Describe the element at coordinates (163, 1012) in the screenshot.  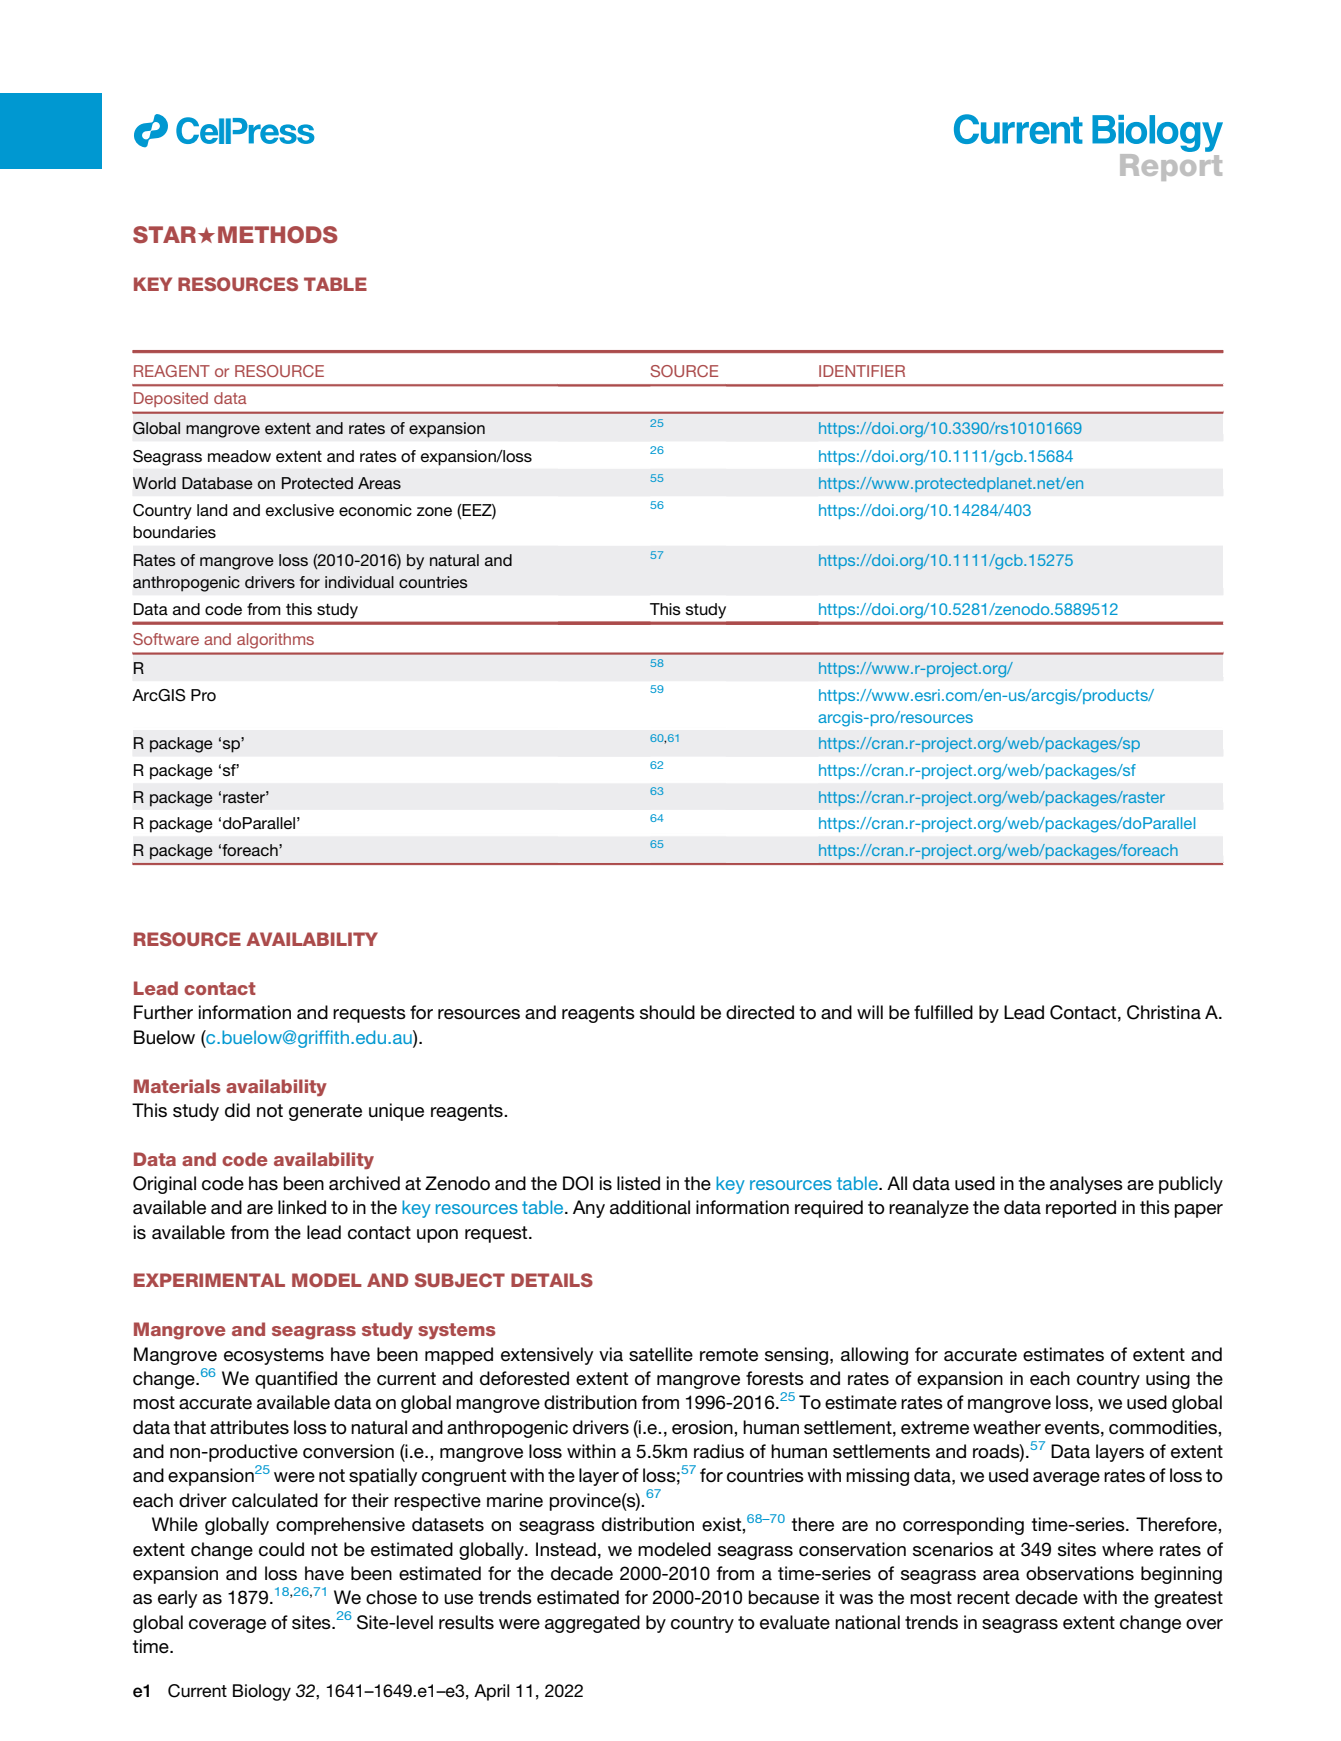
I see `Further` at that location.
